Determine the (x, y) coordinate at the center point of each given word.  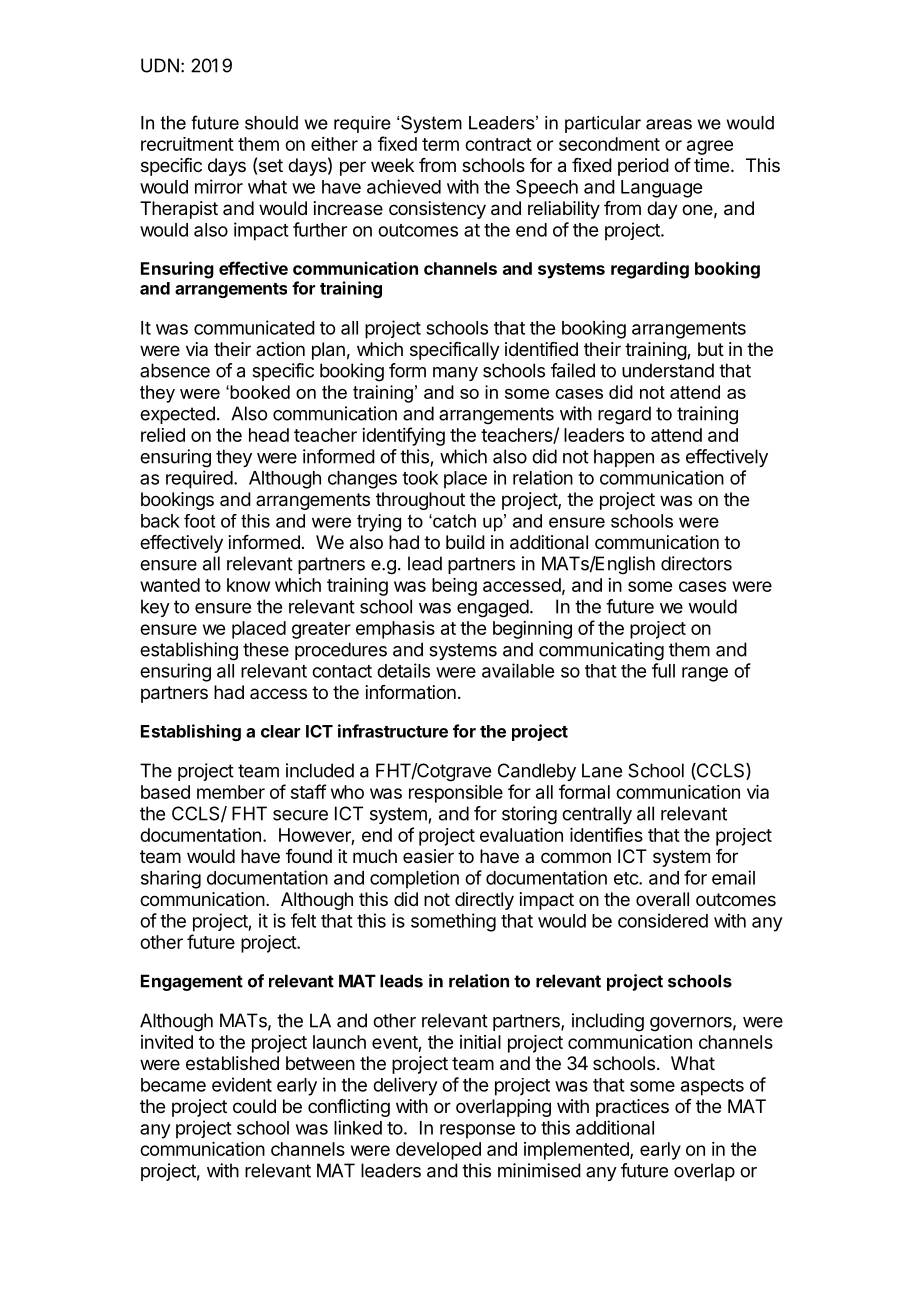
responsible (456, 794)
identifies (606, 834)
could (254, 1106)
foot (199, 521)
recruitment (187, 144)
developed (438, 1151)
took (420, 478)
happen (624, 458)
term (440, 144)
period (643, 167)
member (231, 792)
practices (632, 1108)
